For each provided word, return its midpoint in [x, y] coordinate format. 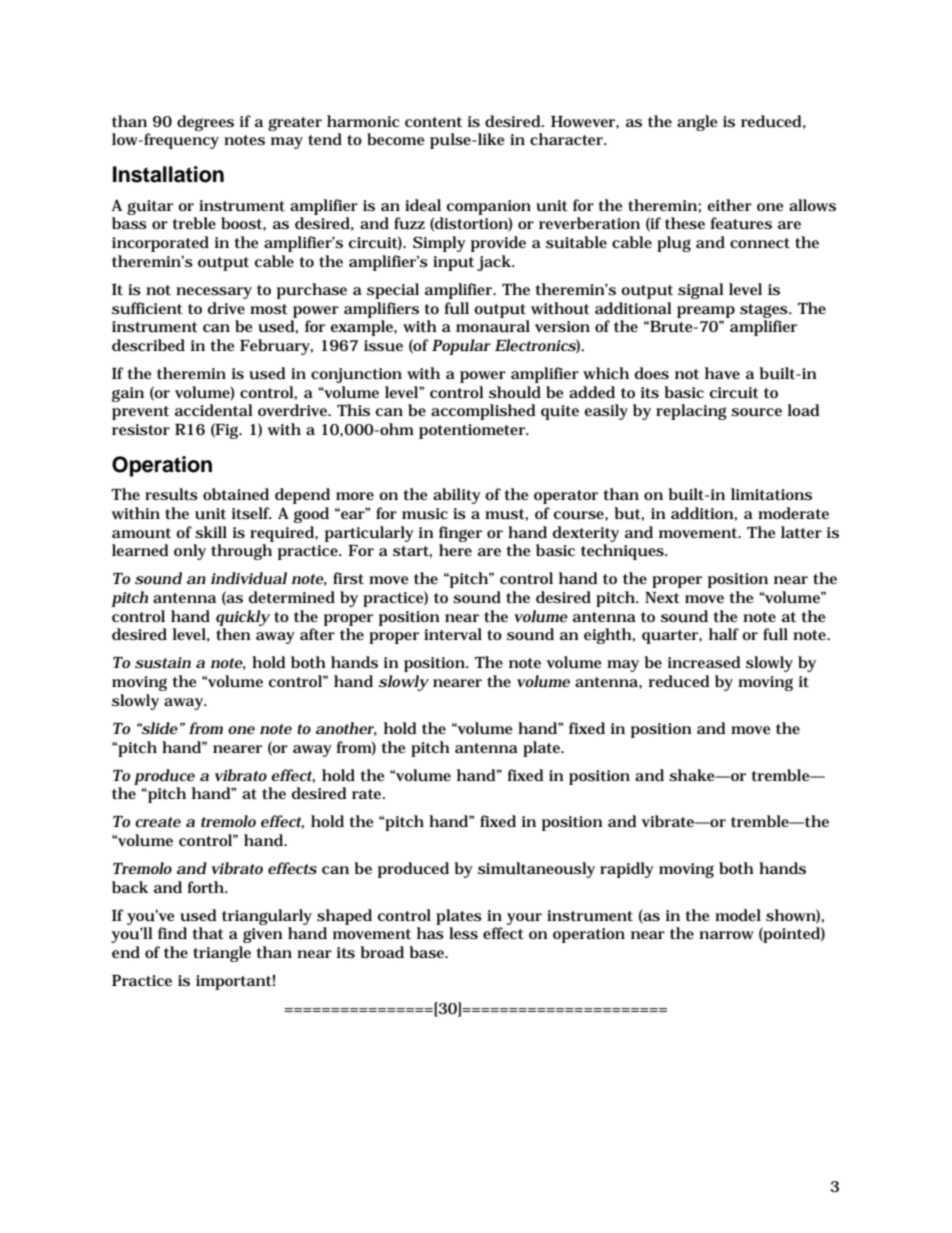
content [433, 122]
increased [704, 662]
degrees [205, 123]
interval [453, 634]
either [729, 205]
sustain [163, 663]
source [756, 412]
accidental [214, 410]
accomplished [483, 412]
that [208, 933]
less [463, 933]
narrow [726, 935]
